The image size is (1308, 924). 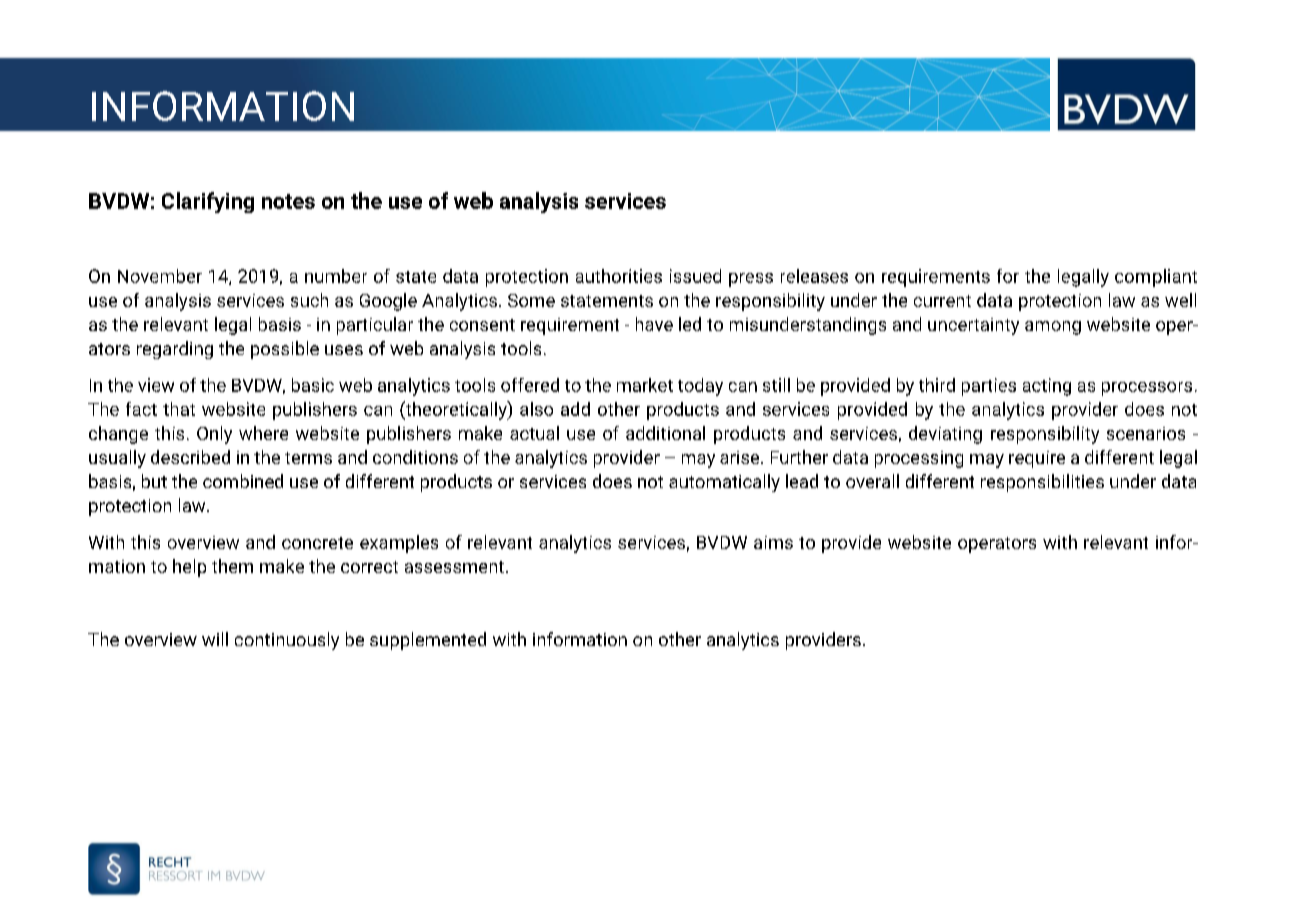 What do you see at coordinates (619, 276) in the screenshot?
I see `authorities` at bounding box center [619, 276].
